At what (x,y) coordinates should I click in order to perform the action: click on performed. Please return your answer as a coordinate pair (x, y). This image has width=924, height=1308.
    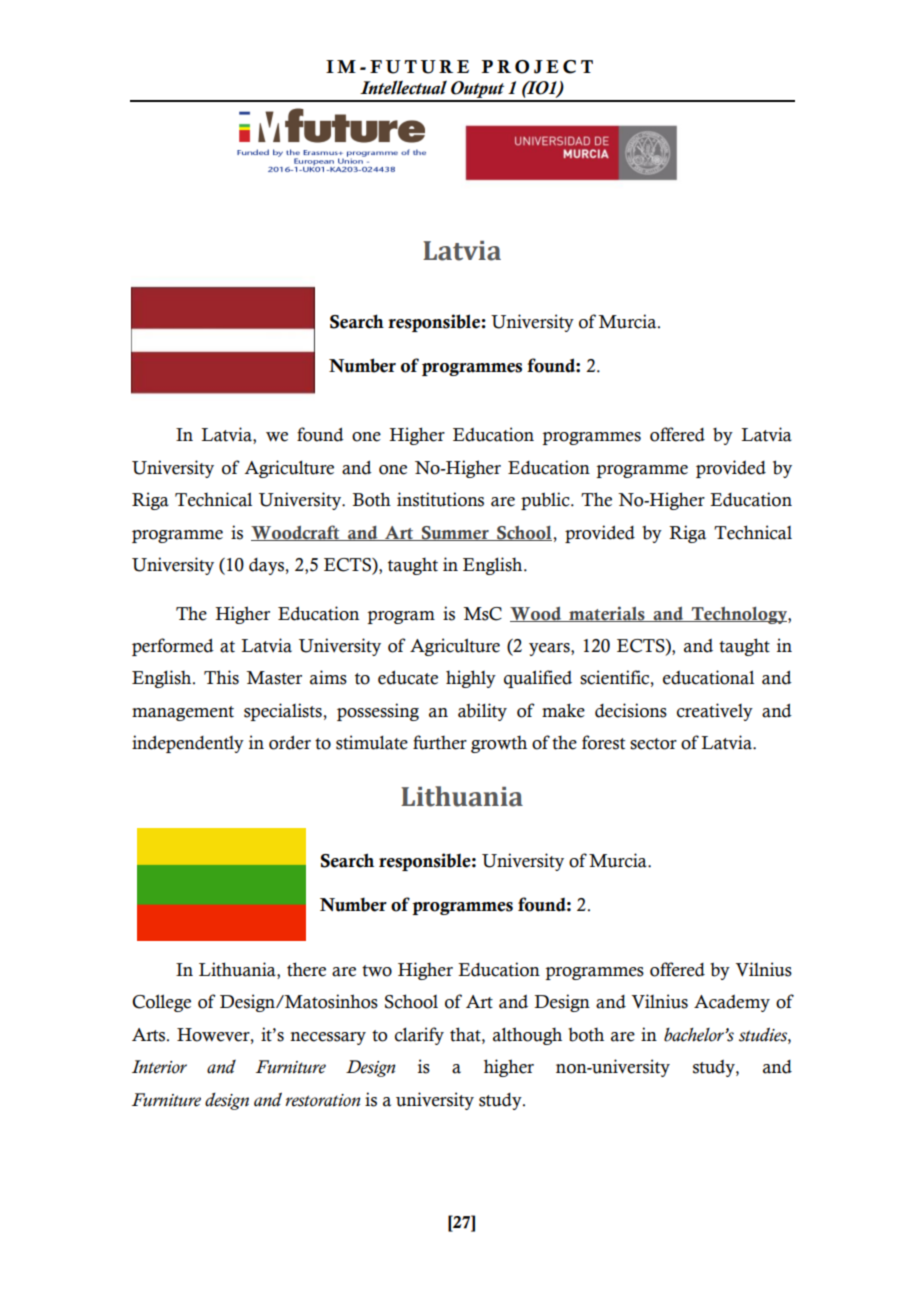
    Looking at the image, I should click on (173, 647).
